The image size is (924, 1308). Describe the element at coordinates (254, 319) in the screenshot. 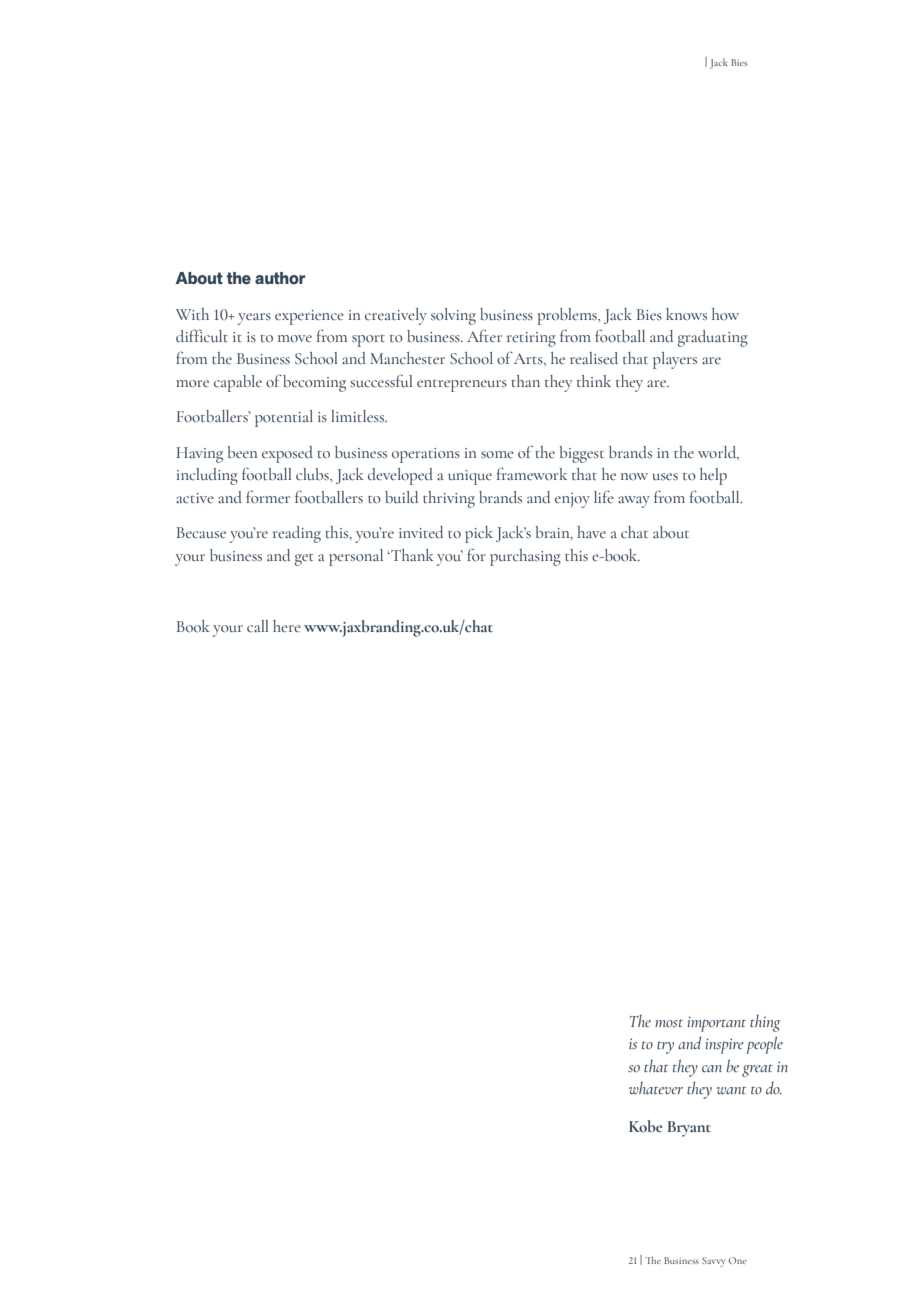

I see `years` at that location.
